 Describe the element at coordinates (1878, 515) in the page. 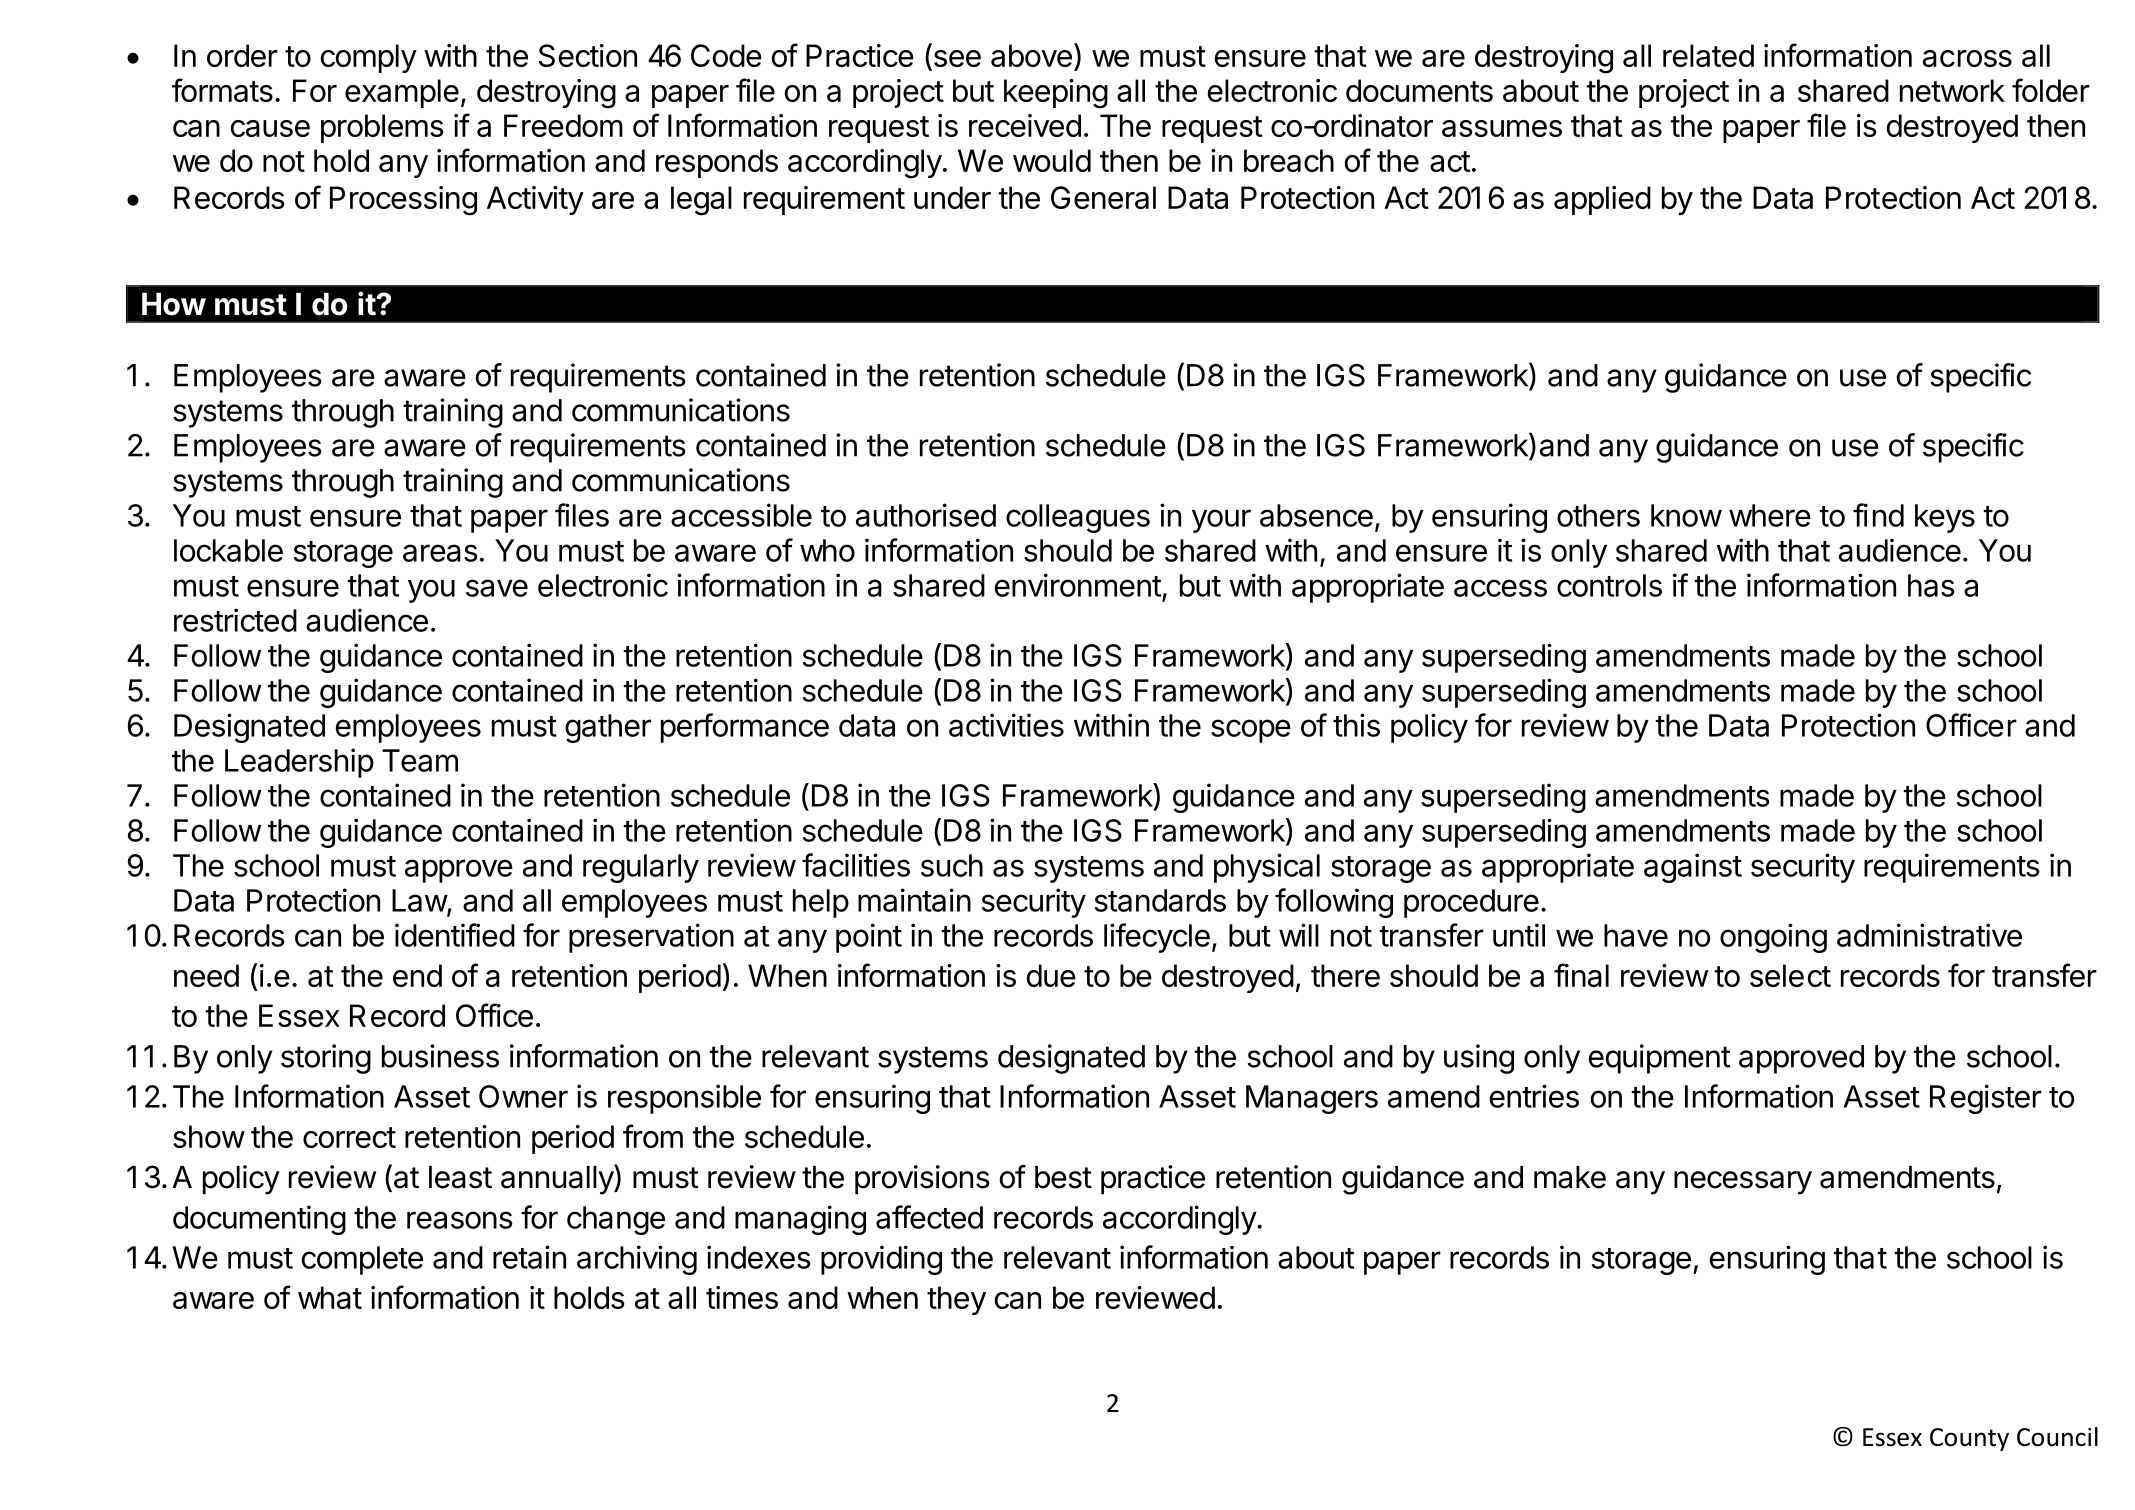

I see `find` at that location.
